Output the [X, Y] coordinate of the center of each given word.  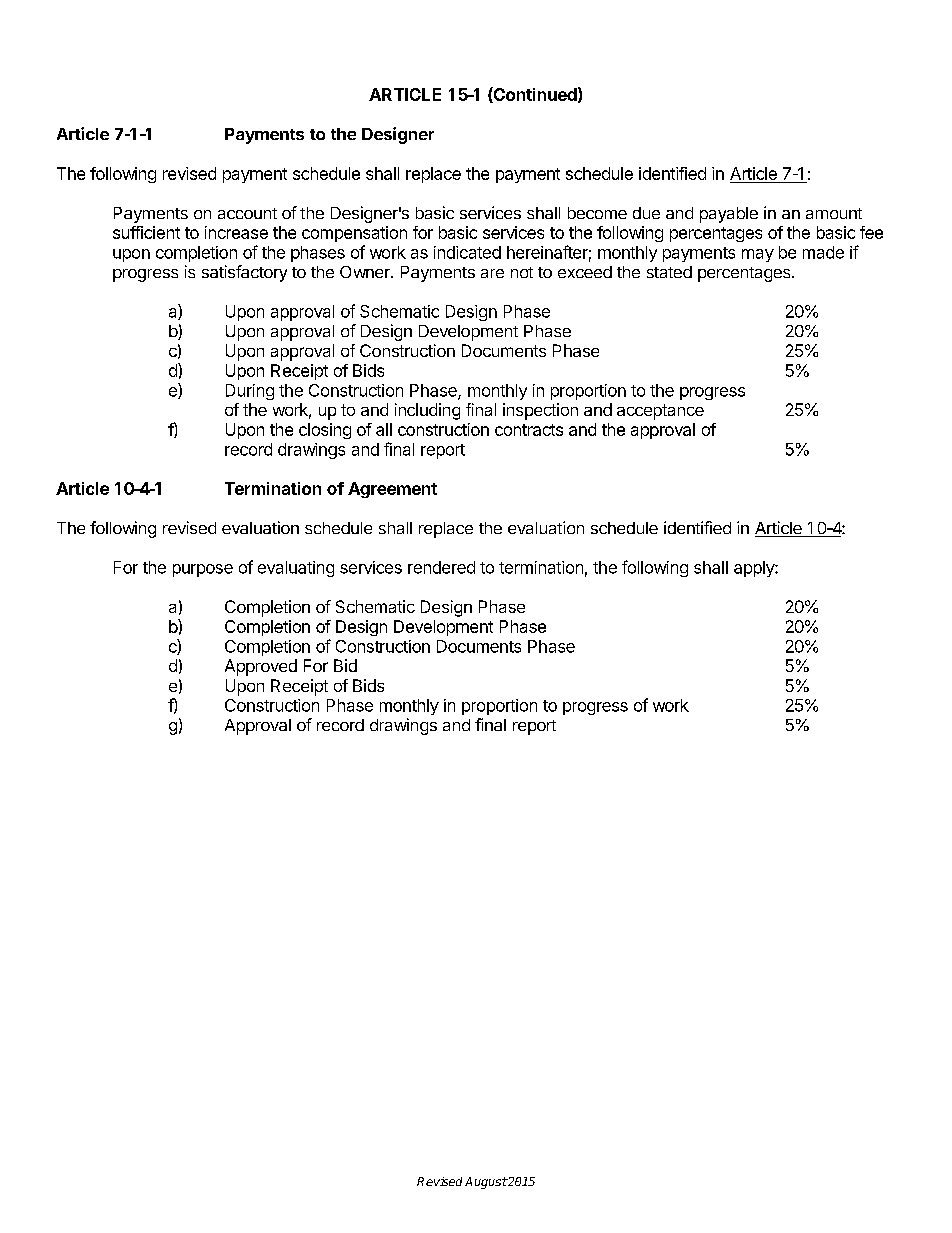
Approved [261, 667]
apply [755, 569]
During [250, 392]
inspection [540, 411]
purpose [203, 570]
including [427, 411]
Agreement [392, 490]
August [486, 1183]
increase [236, 232]
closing [325, 431]
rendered [441, 567]
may [758, 255]
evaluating [296, 569]
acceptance [660, 412]
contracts [529, 430]
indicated [467, 252]
